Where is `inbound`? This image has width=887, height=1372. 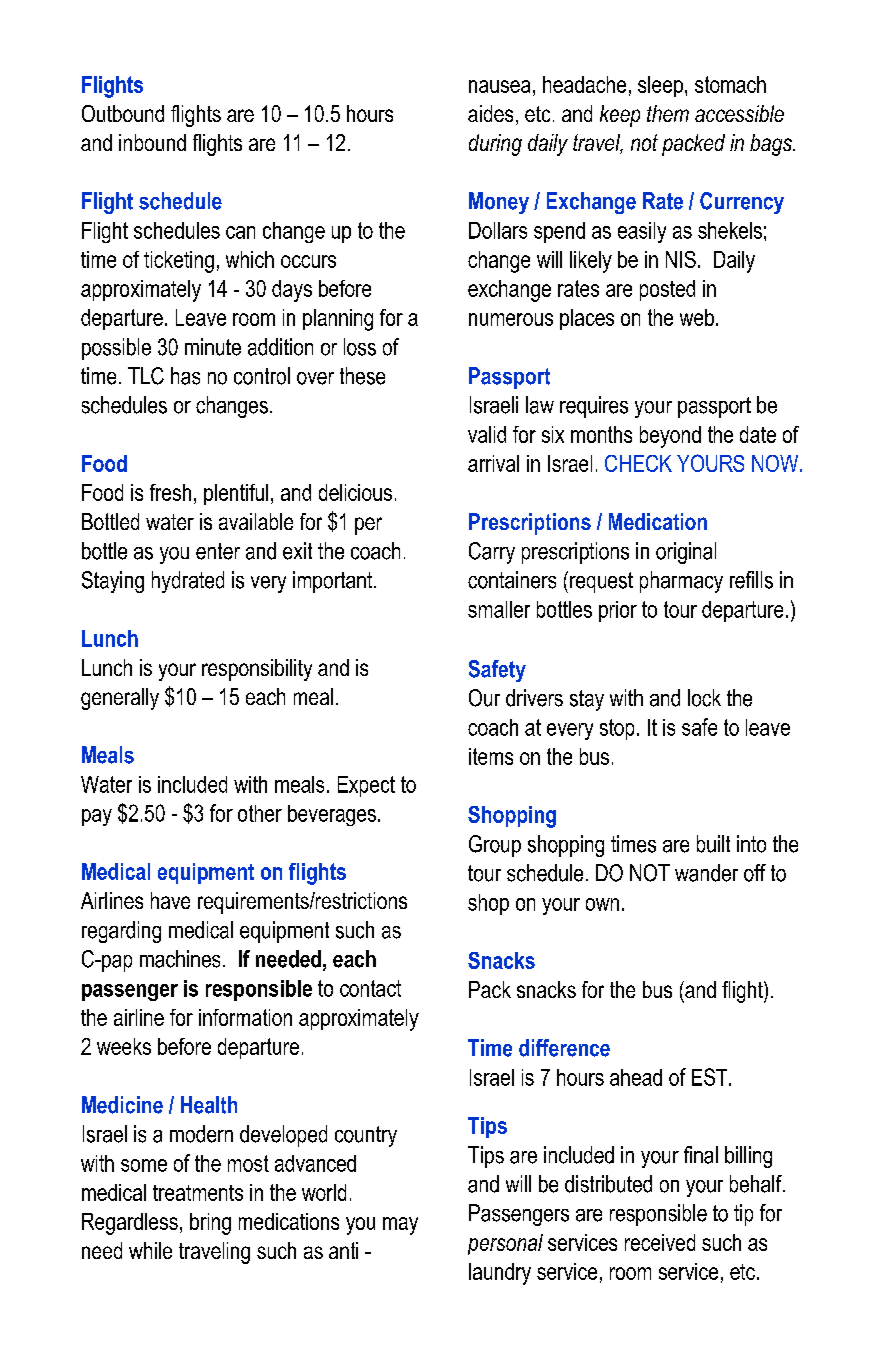 inbound is located at coordinates (152, 142).
